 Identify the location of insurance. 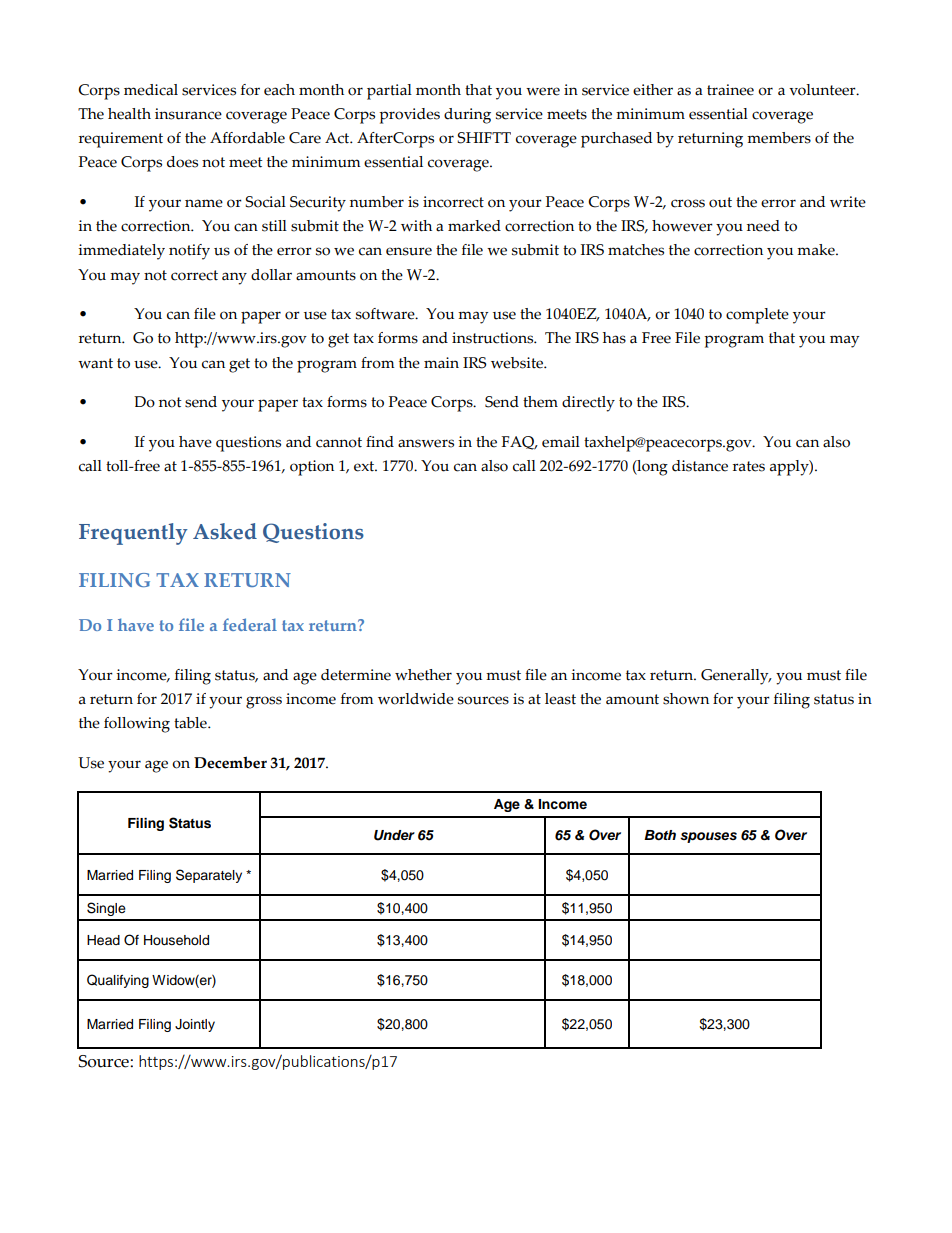
(188, 114).
